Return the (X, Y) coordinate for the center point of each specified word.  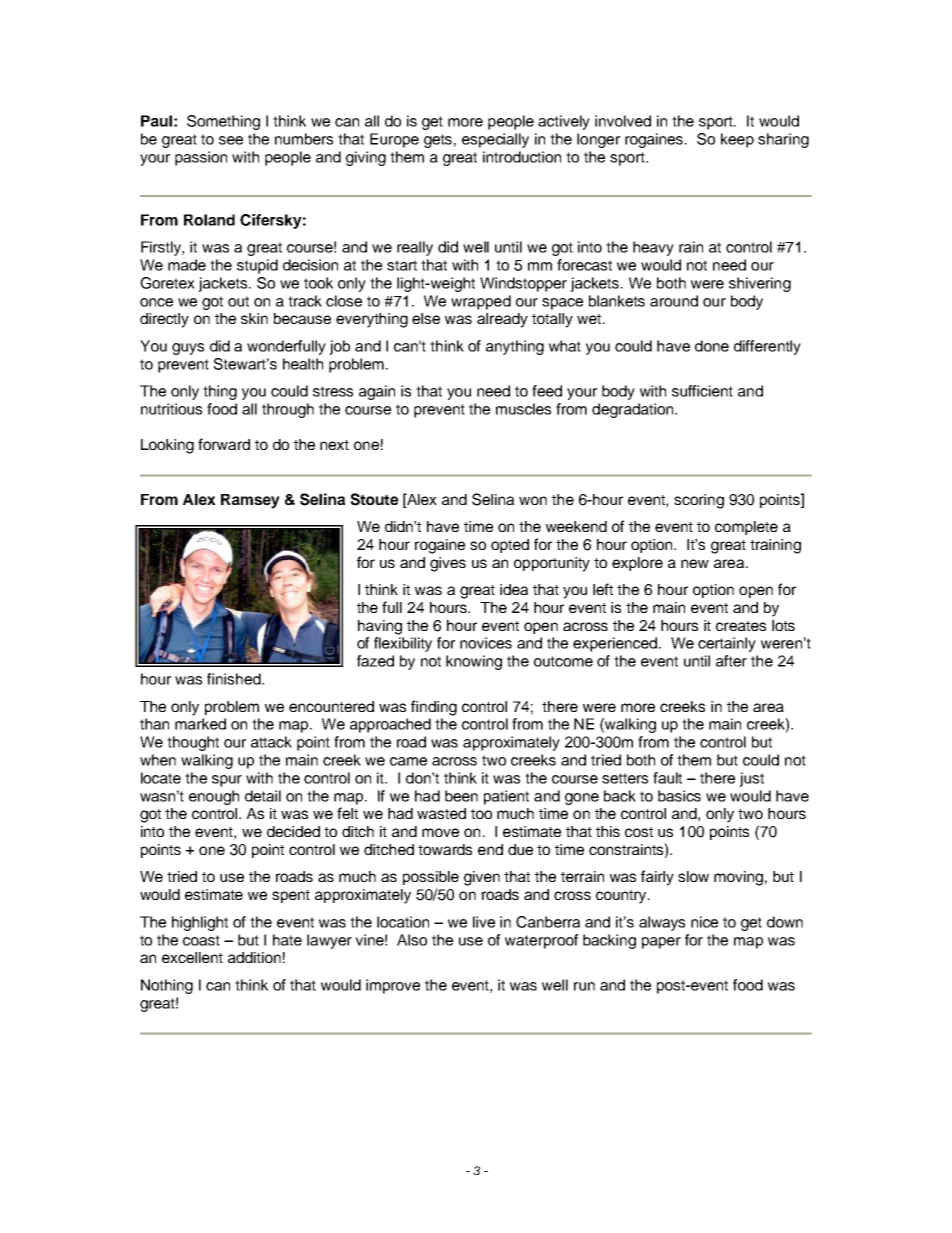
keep (737, 140)
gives (448, 564)
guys (188, 349)
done (712, 346)
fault (667, 778)
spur (227, 781)
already (502, 320)
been (461, 796)
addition (254, 957)
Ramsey (250, 501)
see (231, 140)
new (695, 563)
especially (495, 140)
